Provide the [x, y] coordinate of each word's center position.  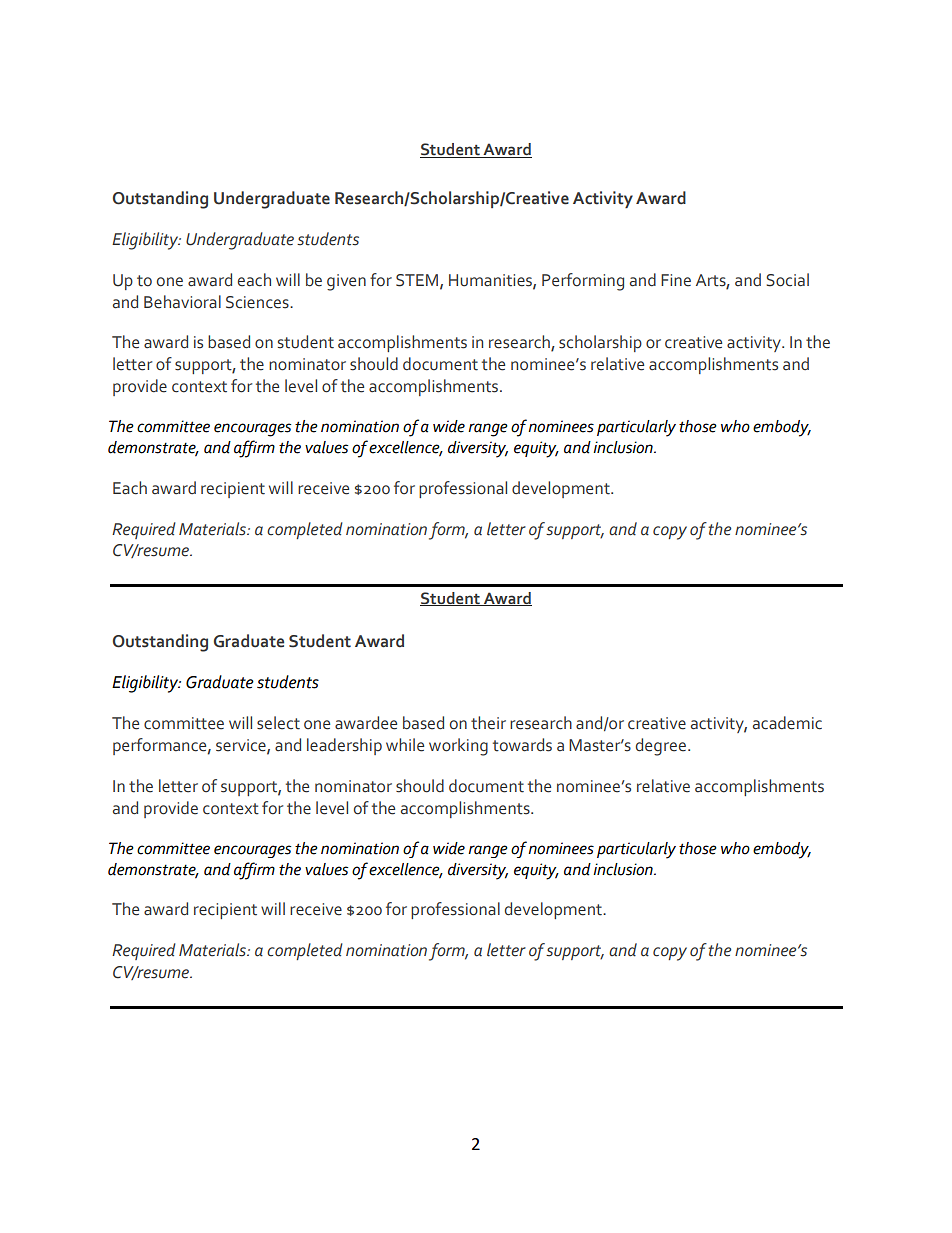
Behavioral [182, 302]
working [458, 747]
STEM [418, 281]
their [488, 723]
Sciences [258, 302]
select [278, 723]
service [242, 746]
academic [787, 723]
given [346, 282]
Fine [676, 280]
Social [787, 280]
